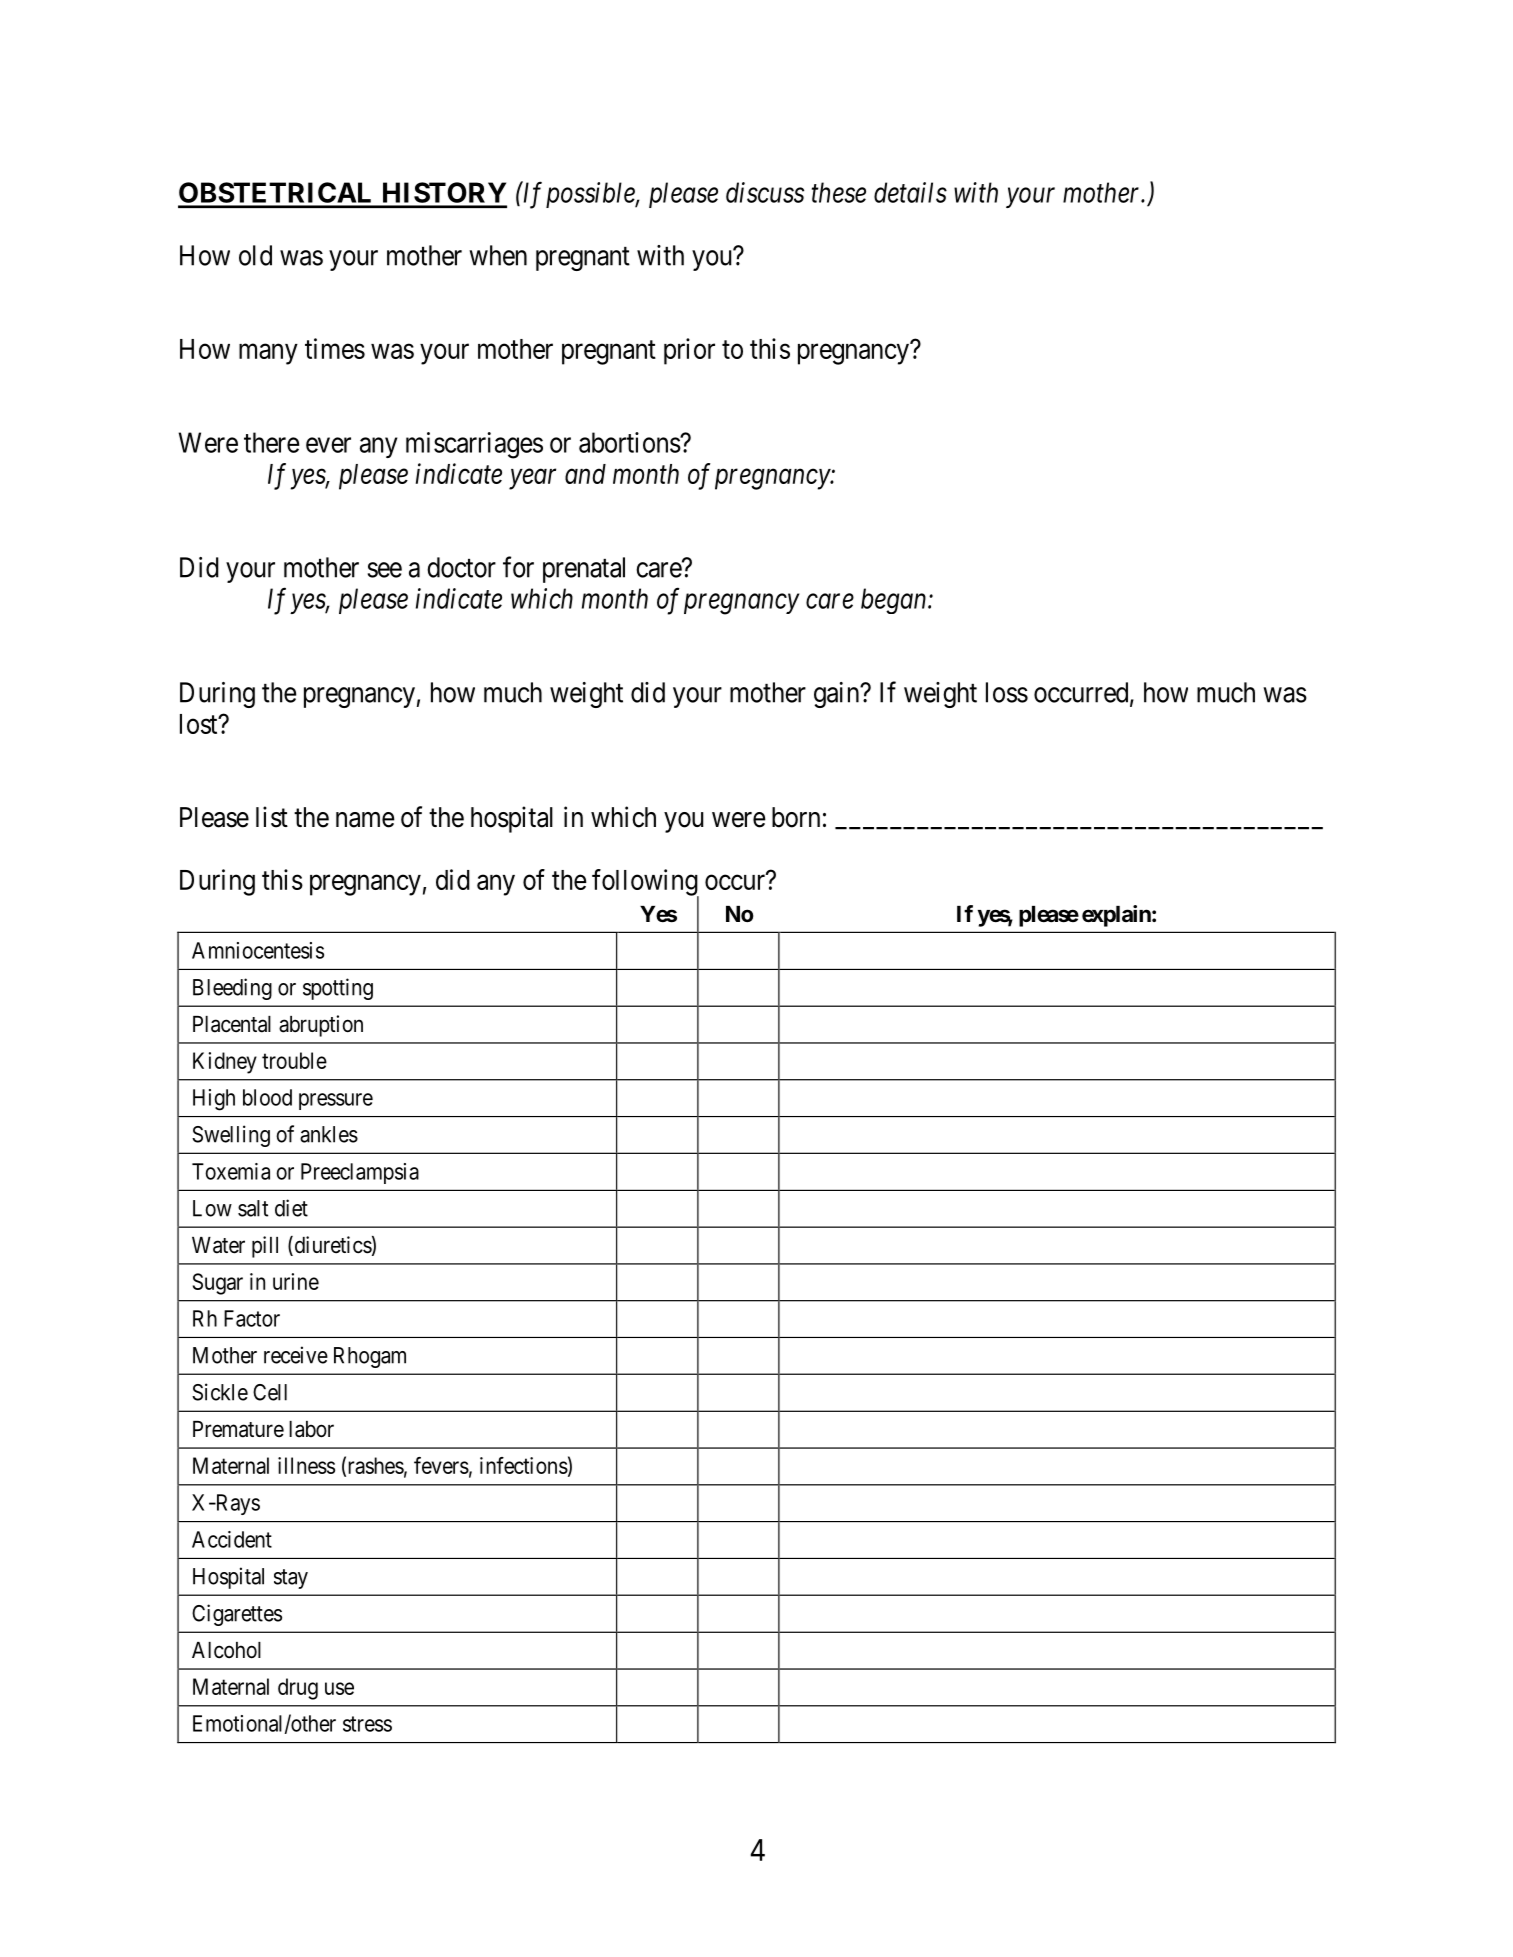 This screenshot has height=1957, width=1513. Describe the element at coordinates (258, 950) in the screenshot. I see `Amniocentesis` at that location.
